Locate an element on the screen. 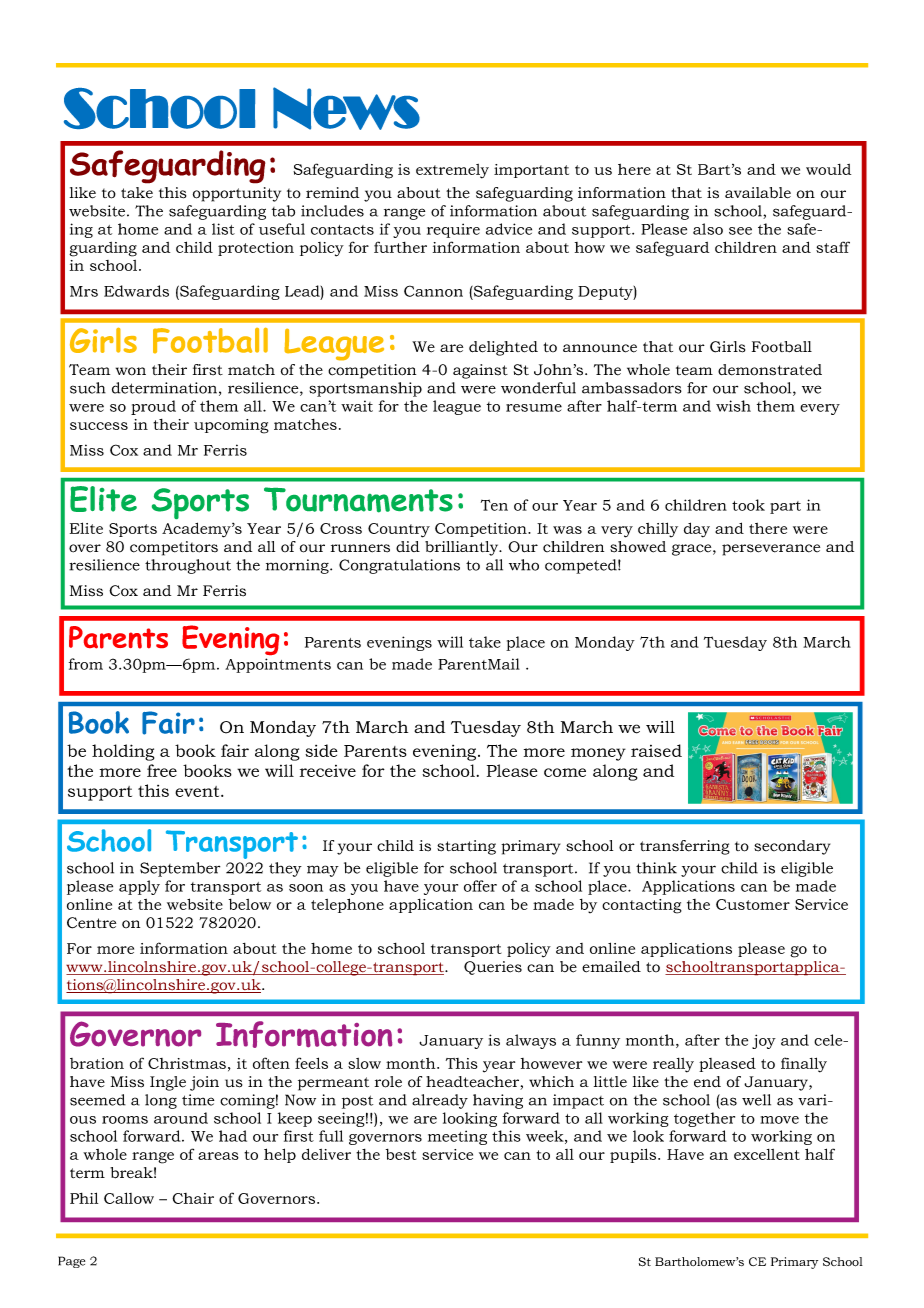 The image size is (924, 1308). opportunity is located at coordinates (237, 194).
